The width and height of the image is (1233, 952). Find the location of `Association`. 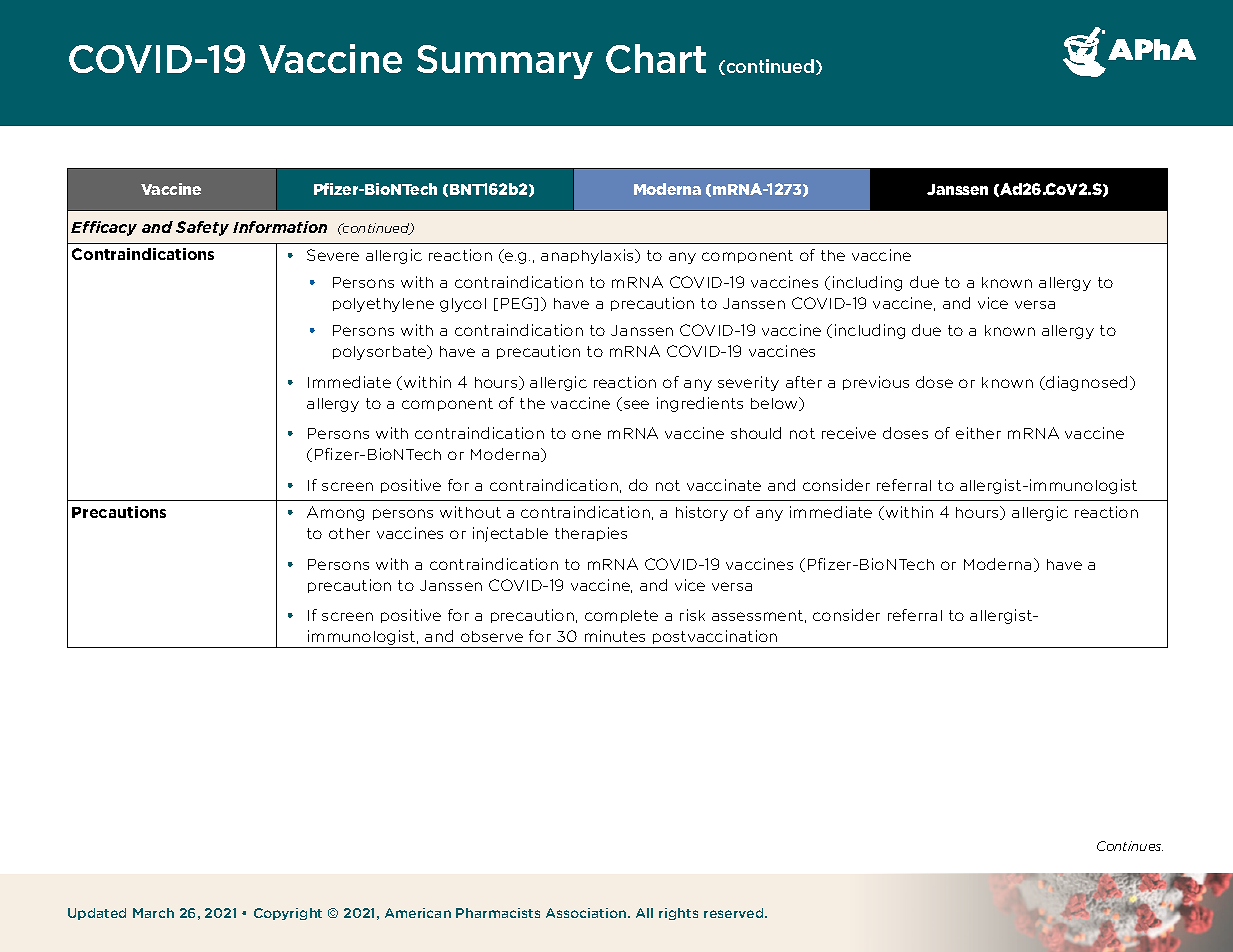

Association is located at coordinates (587, 913).
